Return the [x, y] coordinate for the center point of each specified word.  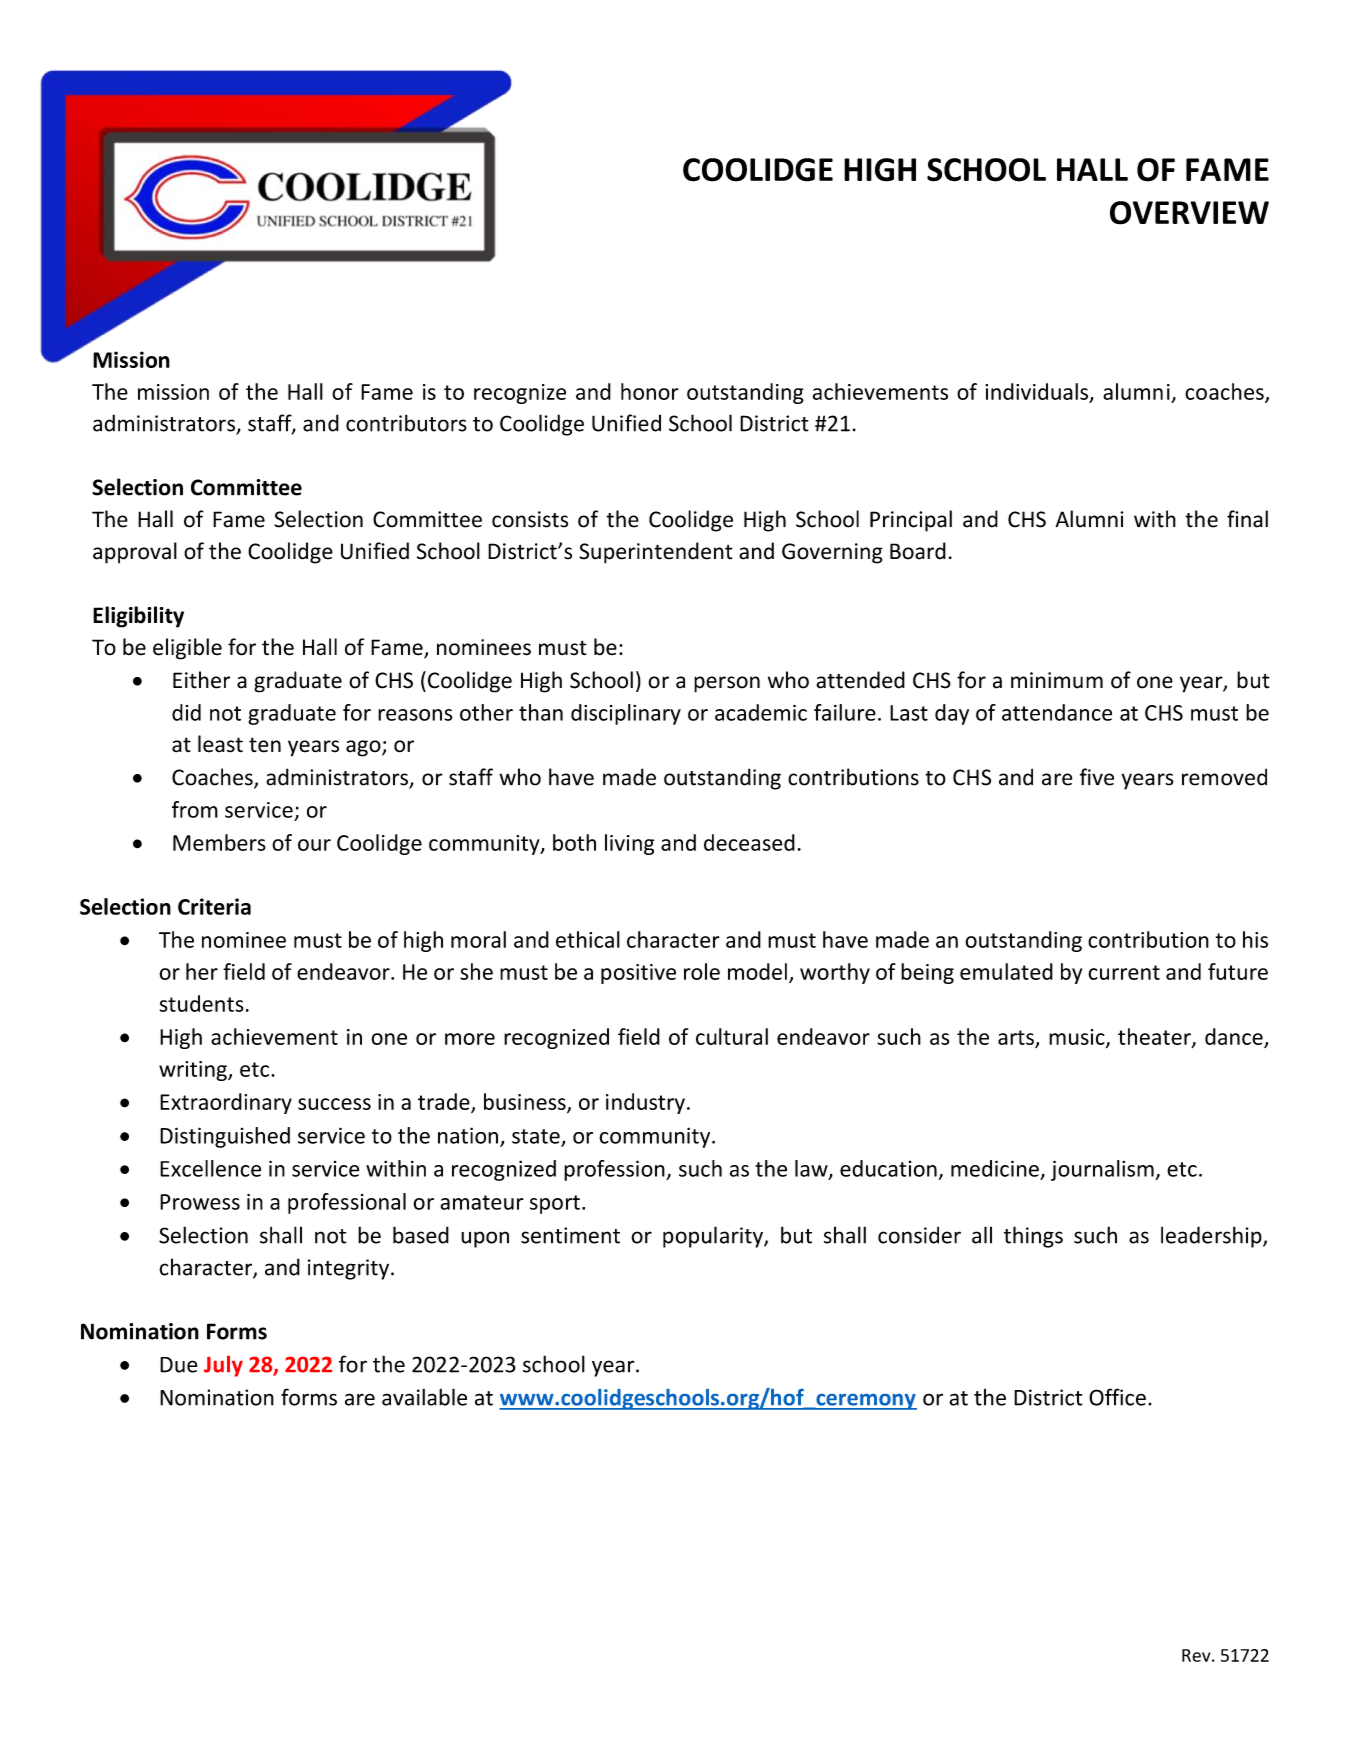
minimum [1057, 680]
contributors [406, 423]
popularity [714, 1237]
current [1124, 972]
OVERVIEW [1189, 213]
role [702, 971]
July [223, 1366]
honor [650, 391]
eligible [187, 649]
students [201, 1003]
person [727, 684]
